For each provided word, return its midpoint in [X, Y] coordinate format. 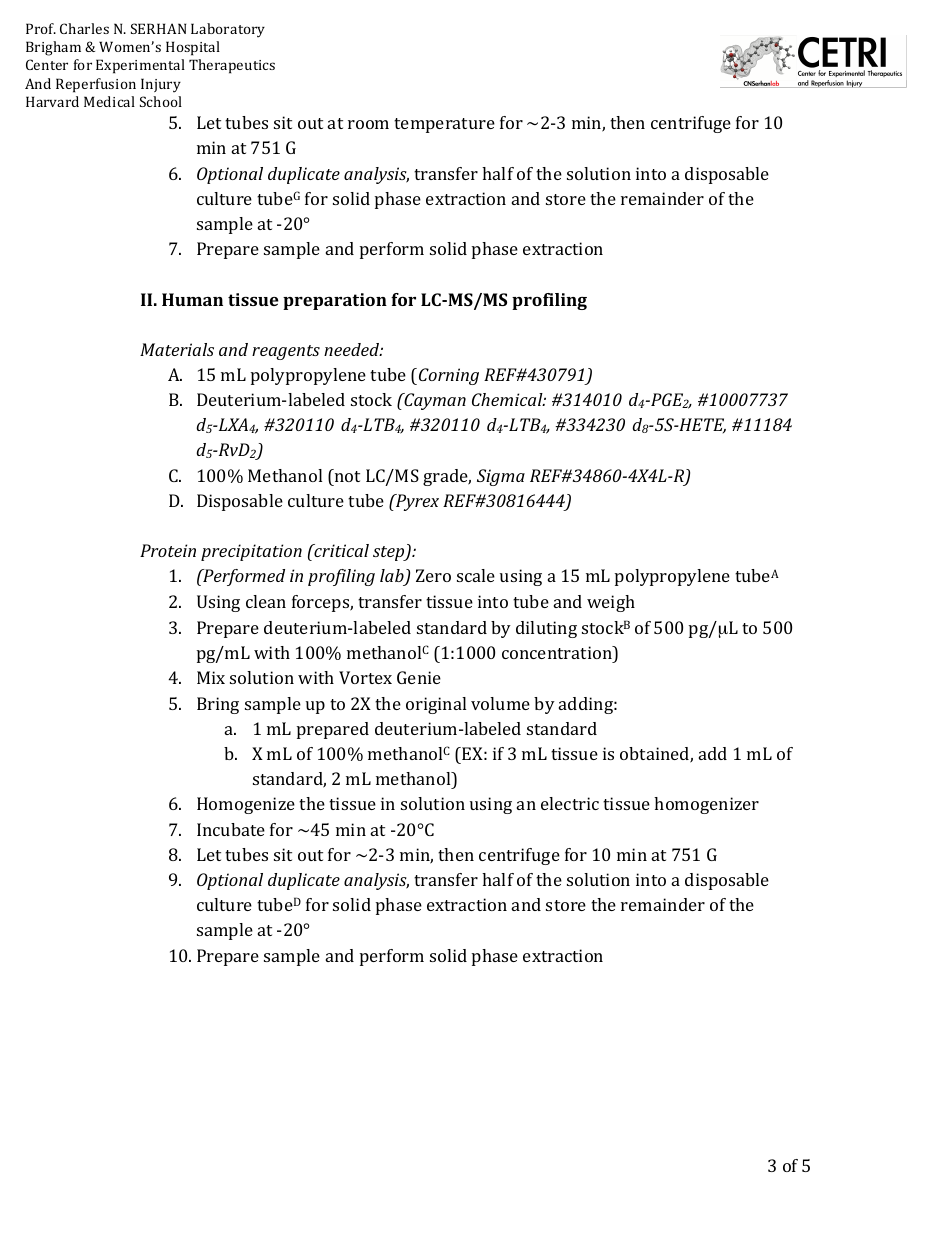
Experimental [140, 66]
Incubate [231, 829]
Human [192, 299]
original [436, 705]
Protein [168, 550]
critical [340, 550]
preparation [335, 301]
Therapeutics [232, 66]
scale [476, 575]
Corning [449, 376]
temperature [444, 125]
